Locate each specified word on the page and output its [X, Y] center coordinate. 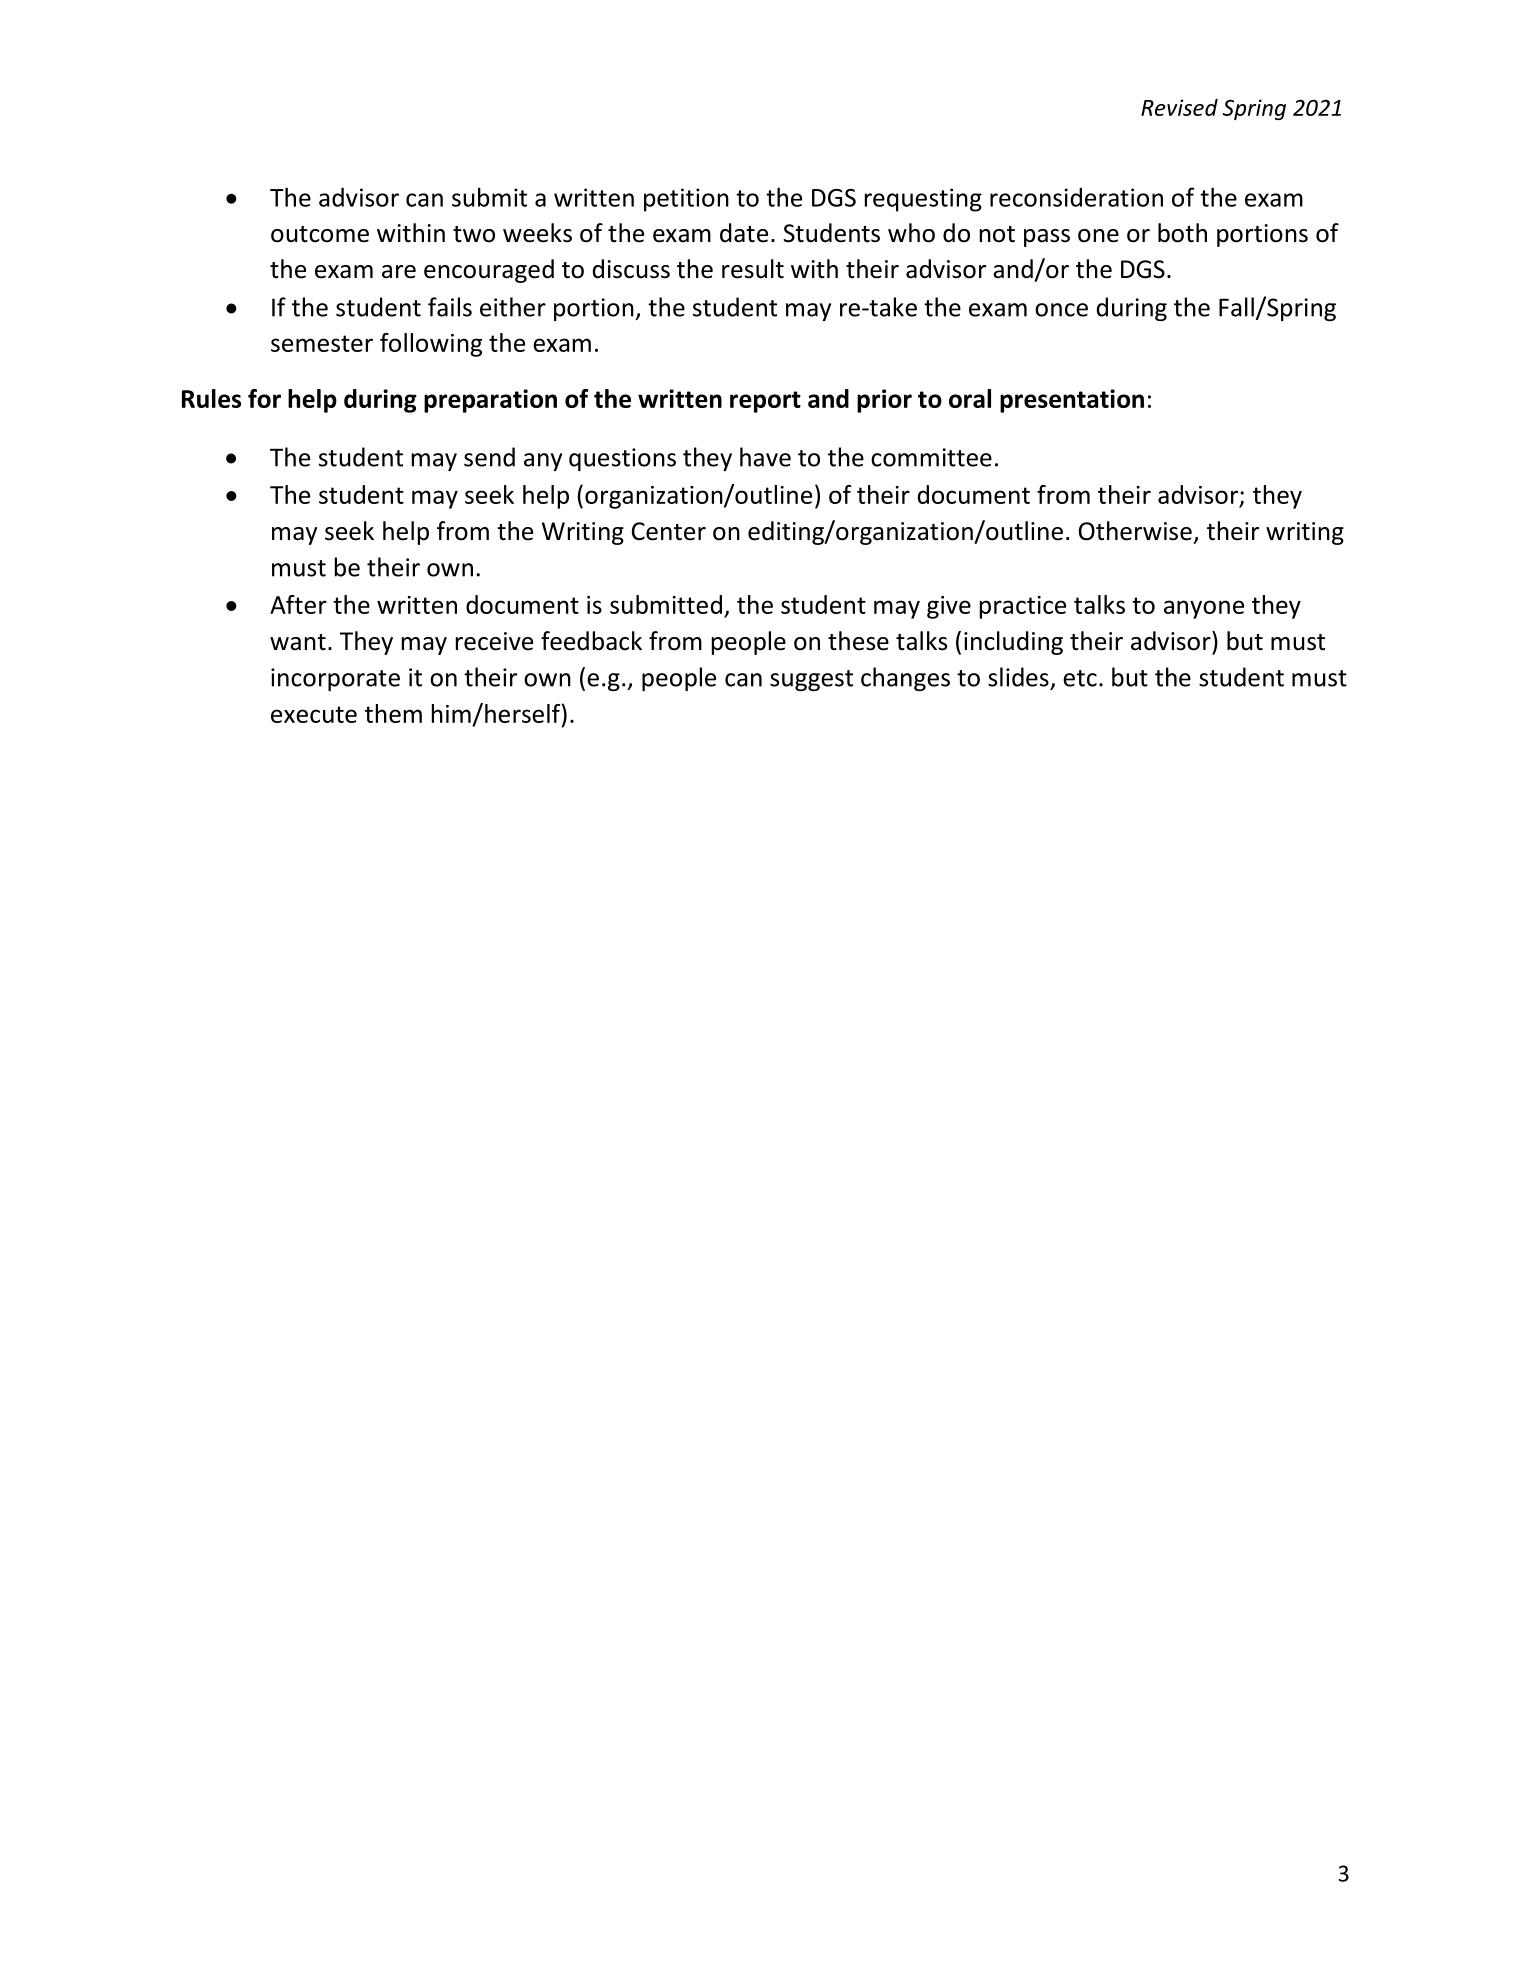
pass [1047, 238]
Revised [1179, 107]
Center [669, 531]
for [264, 398]
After [298, 604]
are [399, 272]
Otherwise [1135, 531]
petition [686, 200]
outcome [320, 234]
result [753, 269]
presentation [1072, 401]
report [765, 402]
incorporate [335, 679]
